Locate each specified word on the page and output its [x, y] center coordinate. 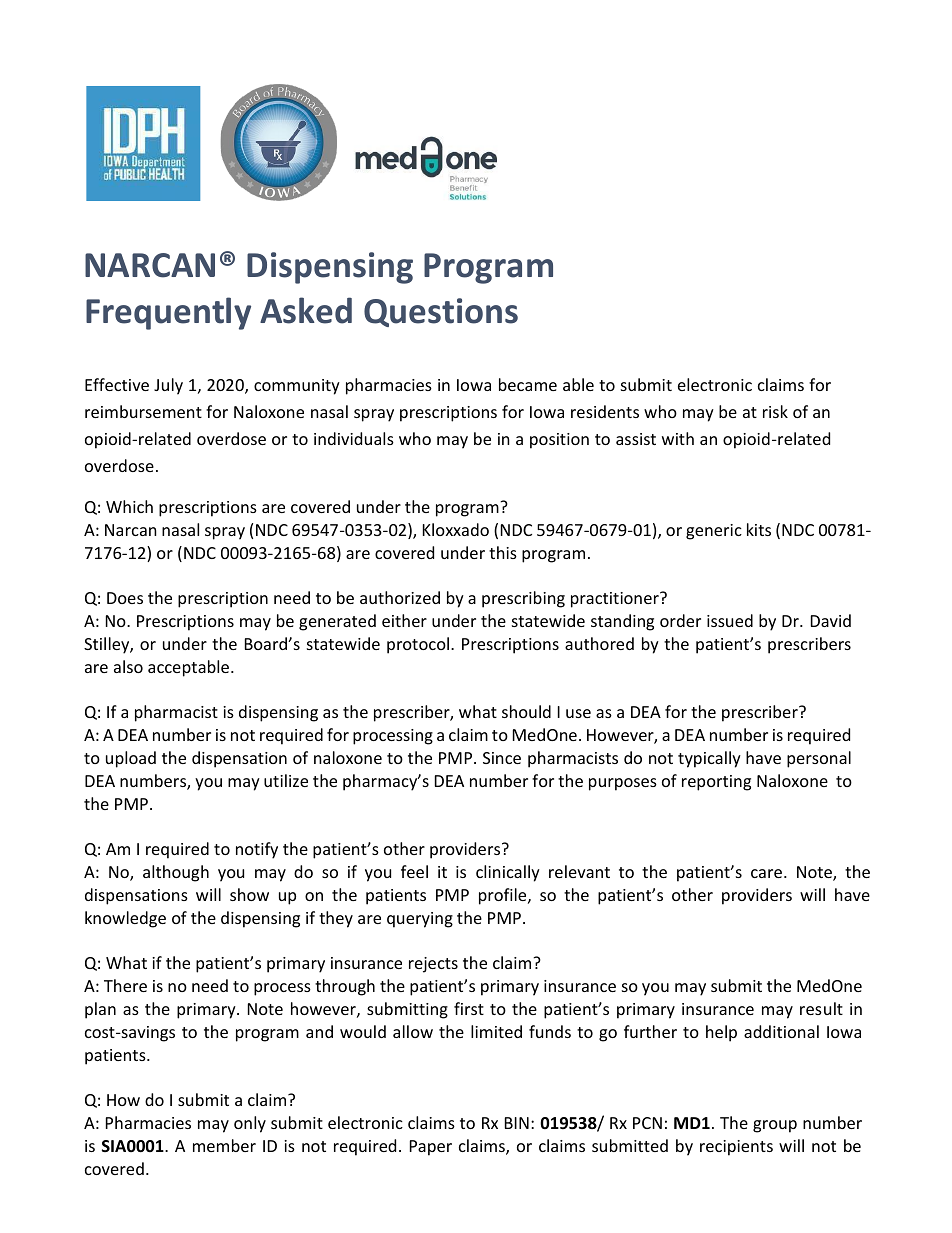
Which [129, 506]
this [503, 552]
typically [709, 759]
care [768, 873]
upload [131, 759]
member [224, 1145]
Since [502, 758]
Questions [441, 312]
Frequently [168, 313]
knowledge [125, 919]
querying [420, 920]
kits [759, 529]
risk [775, 411]
